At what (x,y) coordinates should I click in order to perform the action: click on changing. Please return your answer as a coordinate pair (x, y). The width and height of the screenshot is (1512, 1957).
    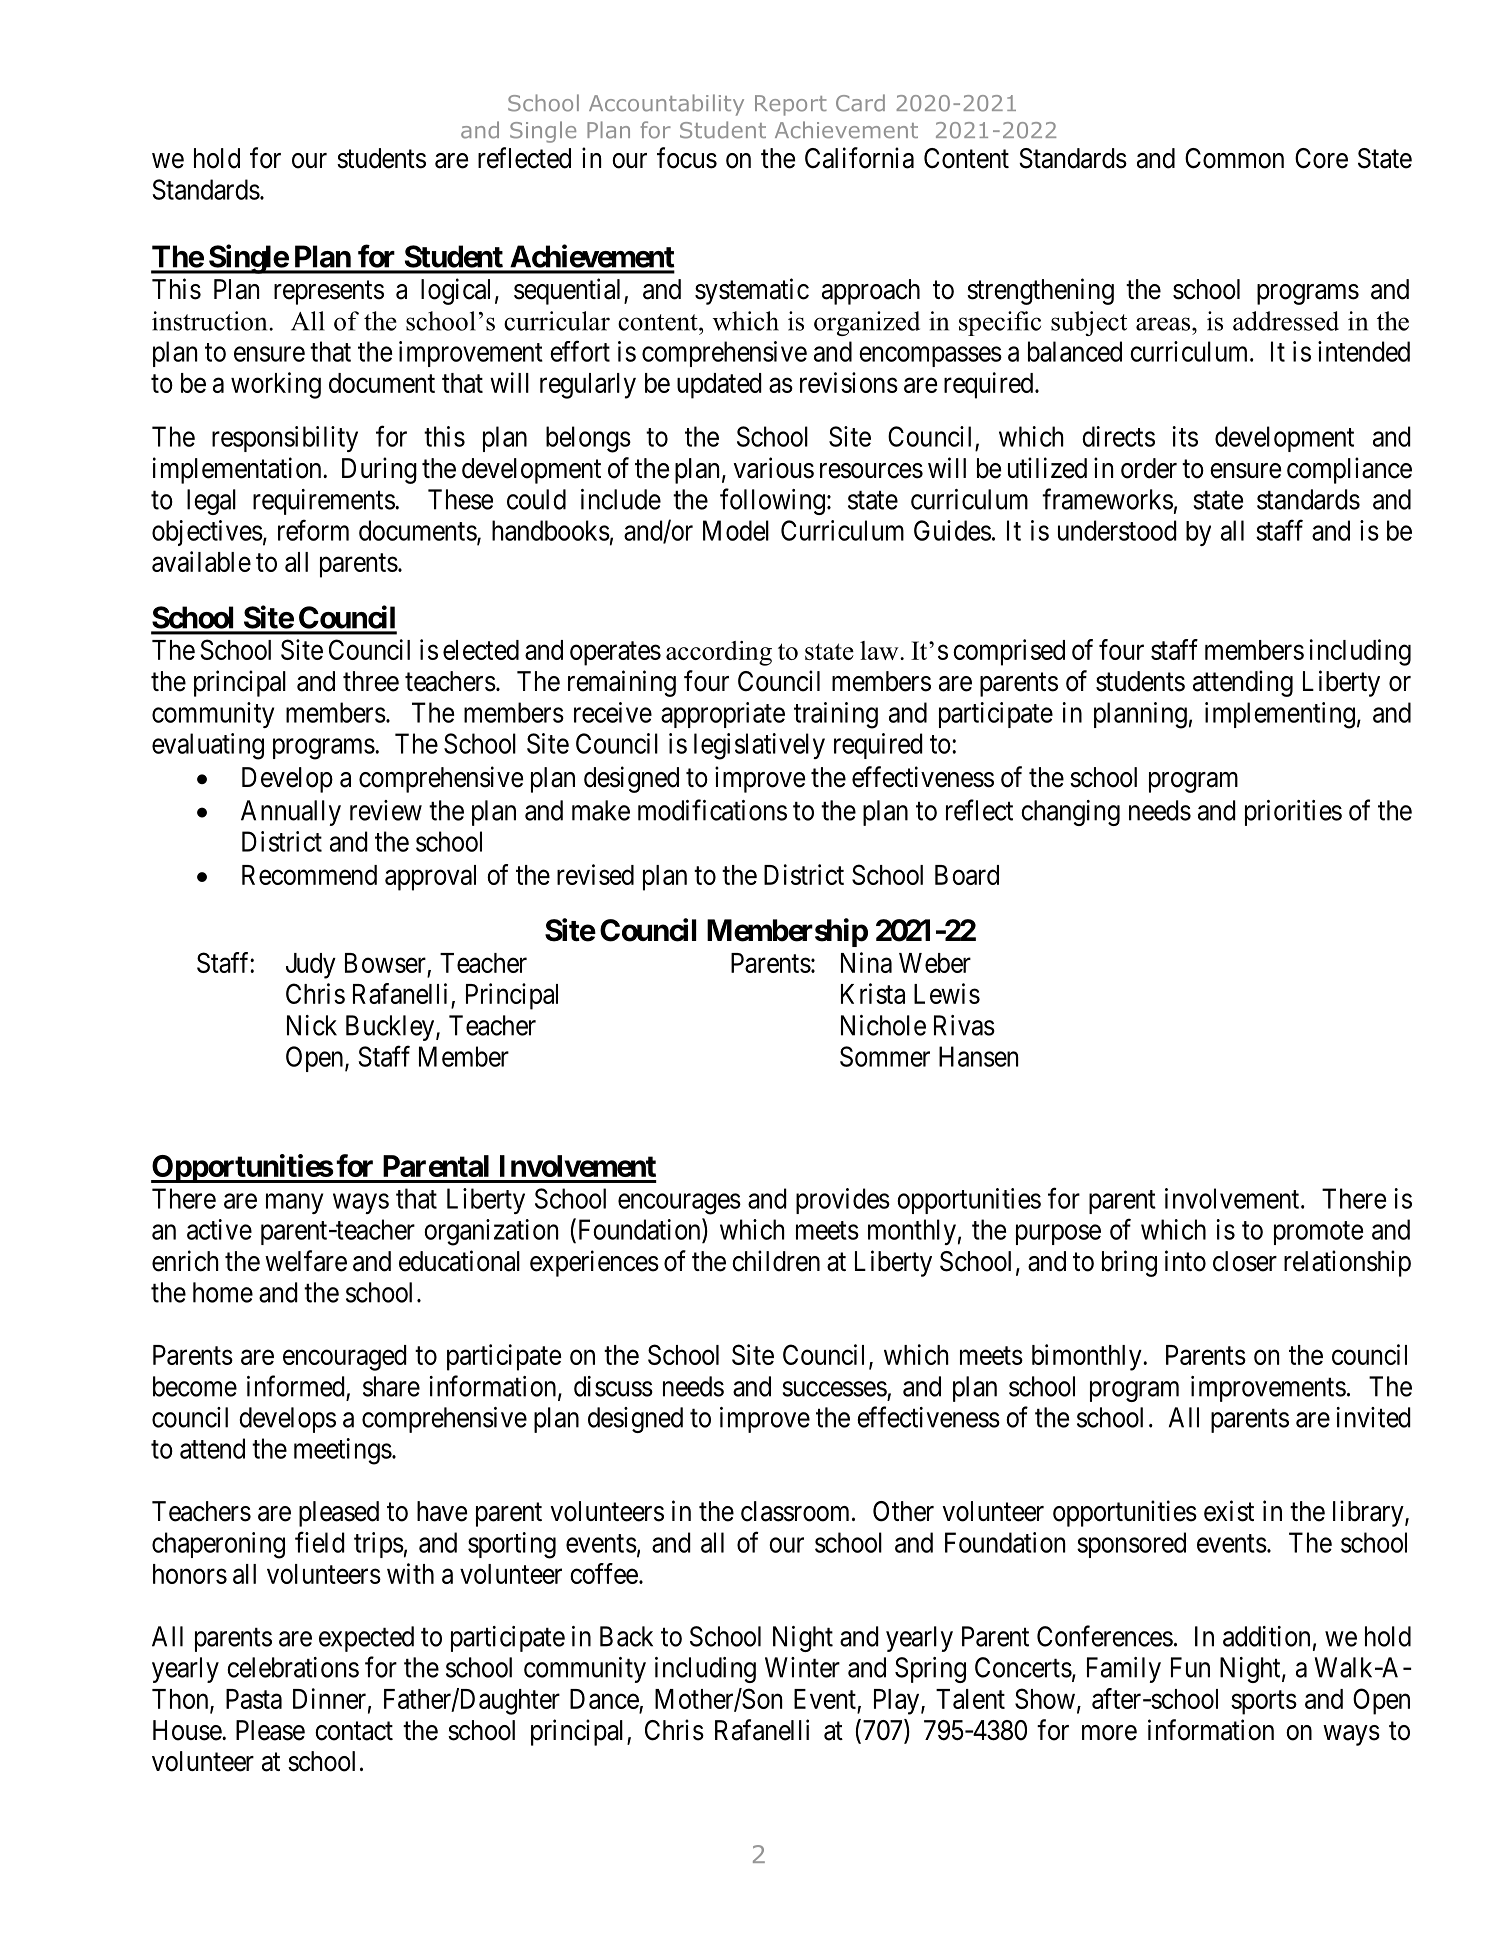
    Looking at the image, I should click on (1070, 813).
